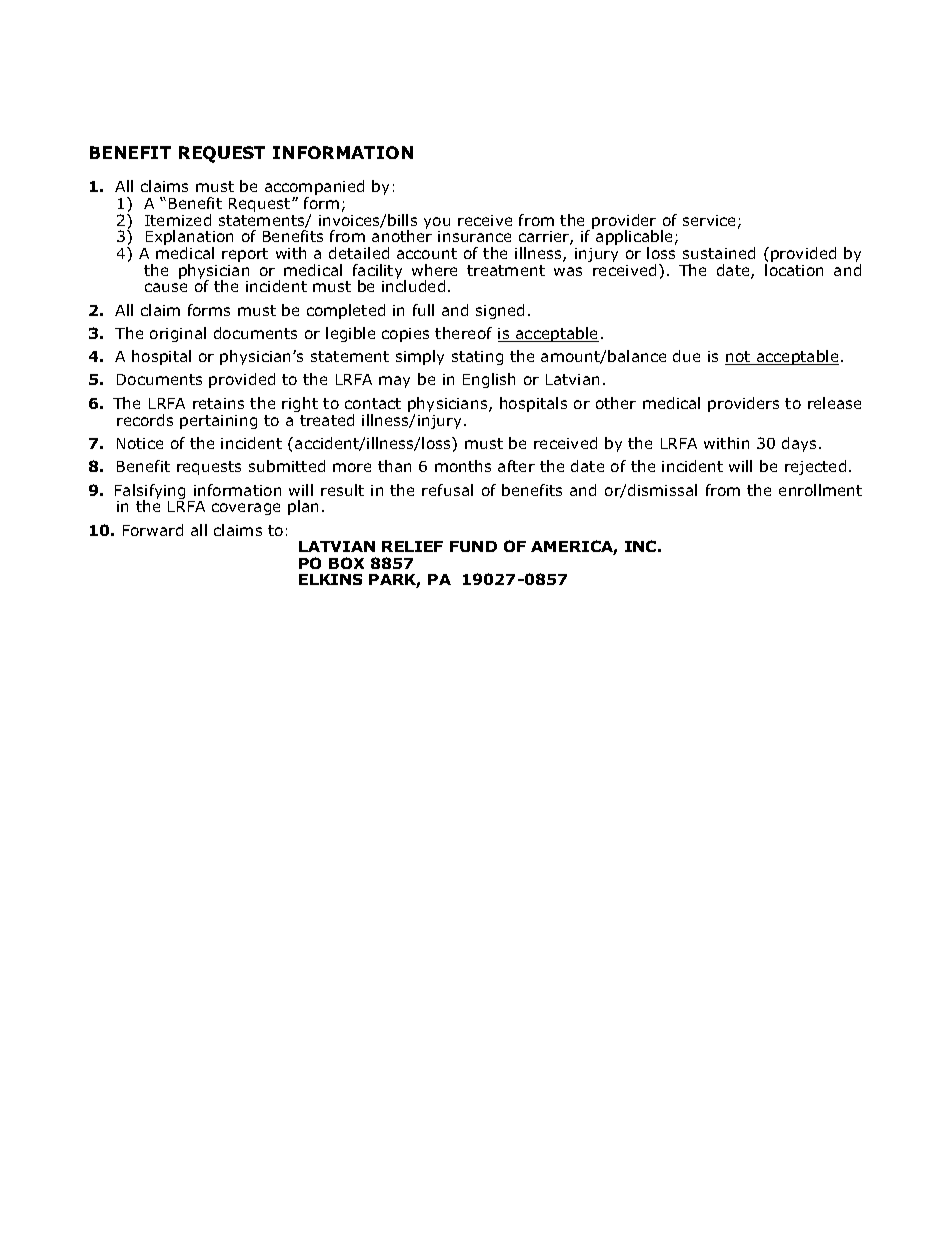 This document has height=1233, width=952. Describe the element at coordinates (463, 333) in the document. I see `thereof` at that location.
